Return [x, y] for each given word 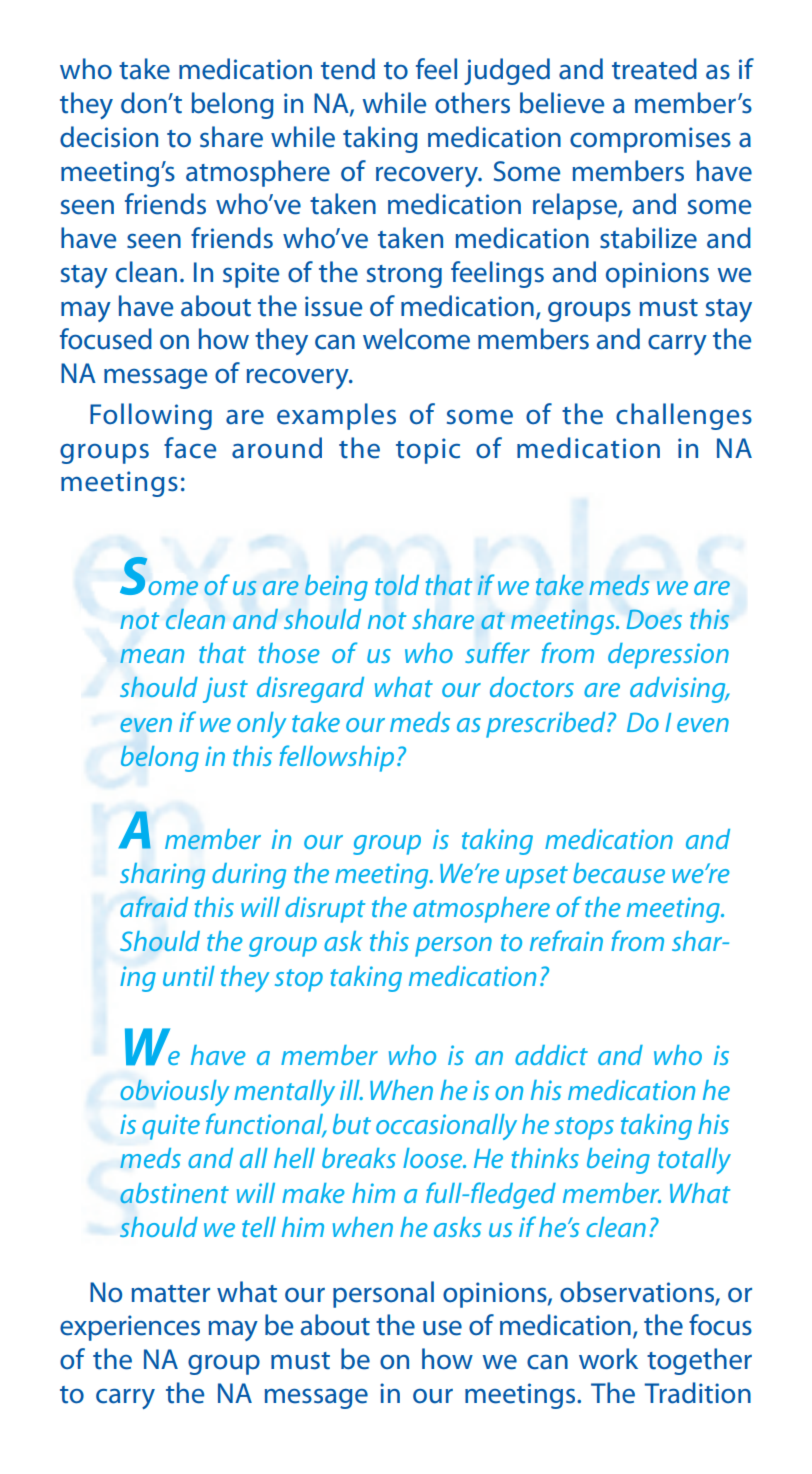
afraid [154, 906]
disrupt [325, 910]
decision [109, 137]
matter [171, 1294]
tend [348, 69]
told [397, 585]
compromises [650, 140]
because [619, 873]
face [190, 448]
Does [654, 619]
